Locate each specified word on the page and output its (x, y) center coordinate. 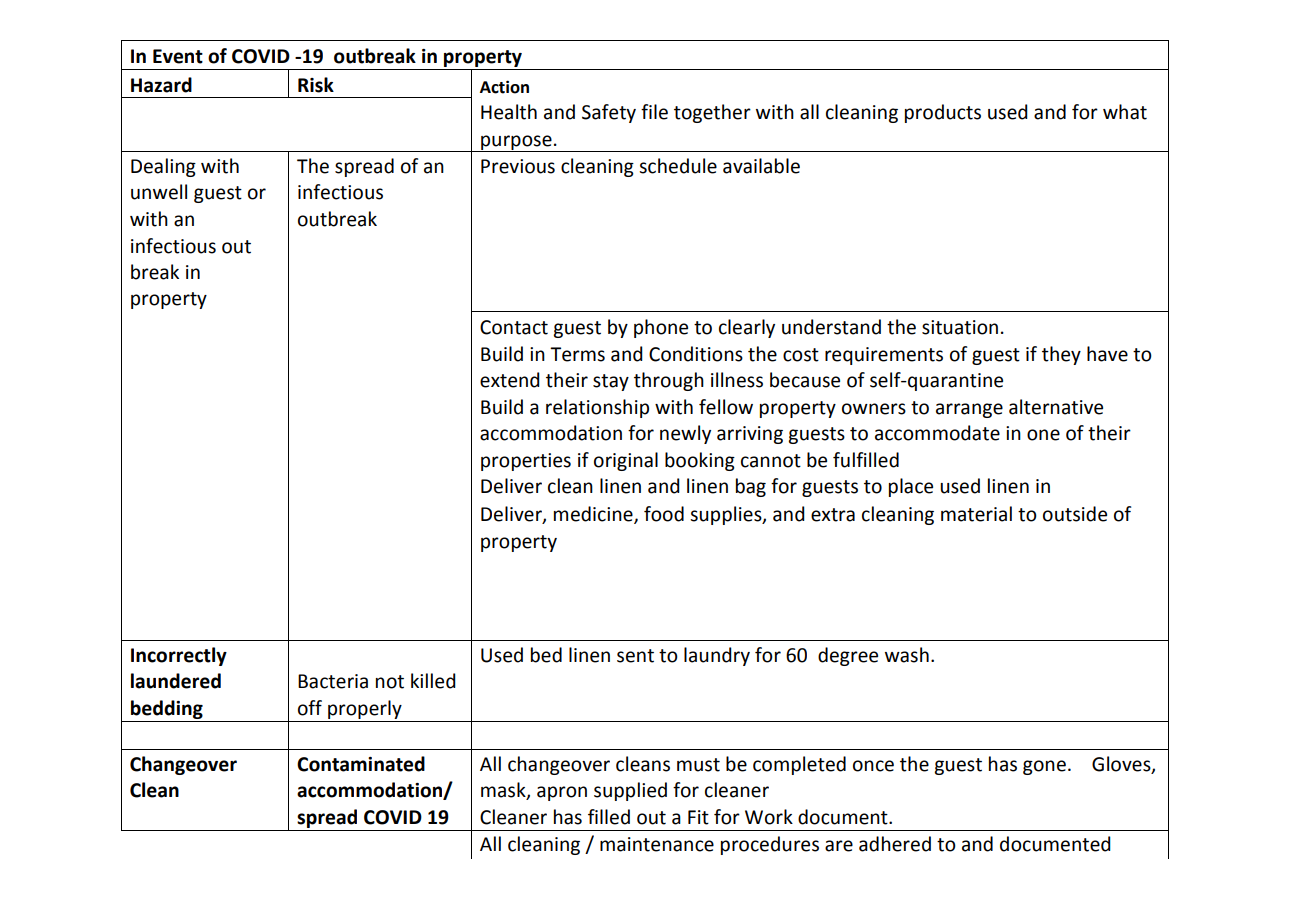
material (976, 514)
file (654, 112)
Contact (514, 327)
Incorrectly (179, 656)
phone (661, 328)
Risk (316, 85)
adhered (895, 844)
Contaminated (361, 764)
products (943, 113)
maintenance (657, 844)
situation (960, 327)
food (664, 514)
